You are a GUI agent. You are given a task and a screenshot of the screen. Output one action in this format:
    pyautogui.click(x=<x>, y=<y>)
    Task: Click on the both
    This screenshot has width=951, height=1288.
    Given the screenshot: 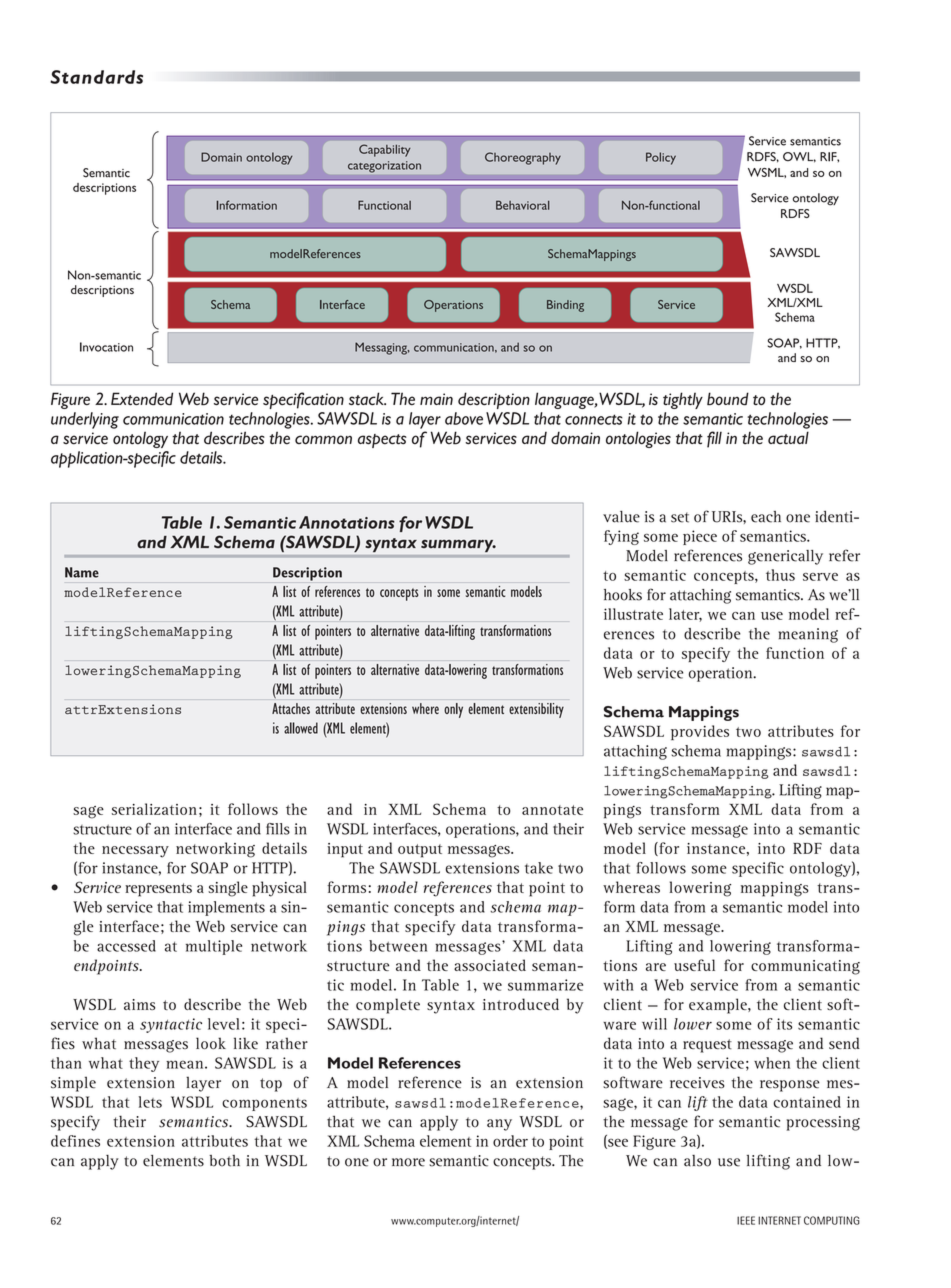 What is the action you would take?
    pyautogui.click(x=224, y=1161)
